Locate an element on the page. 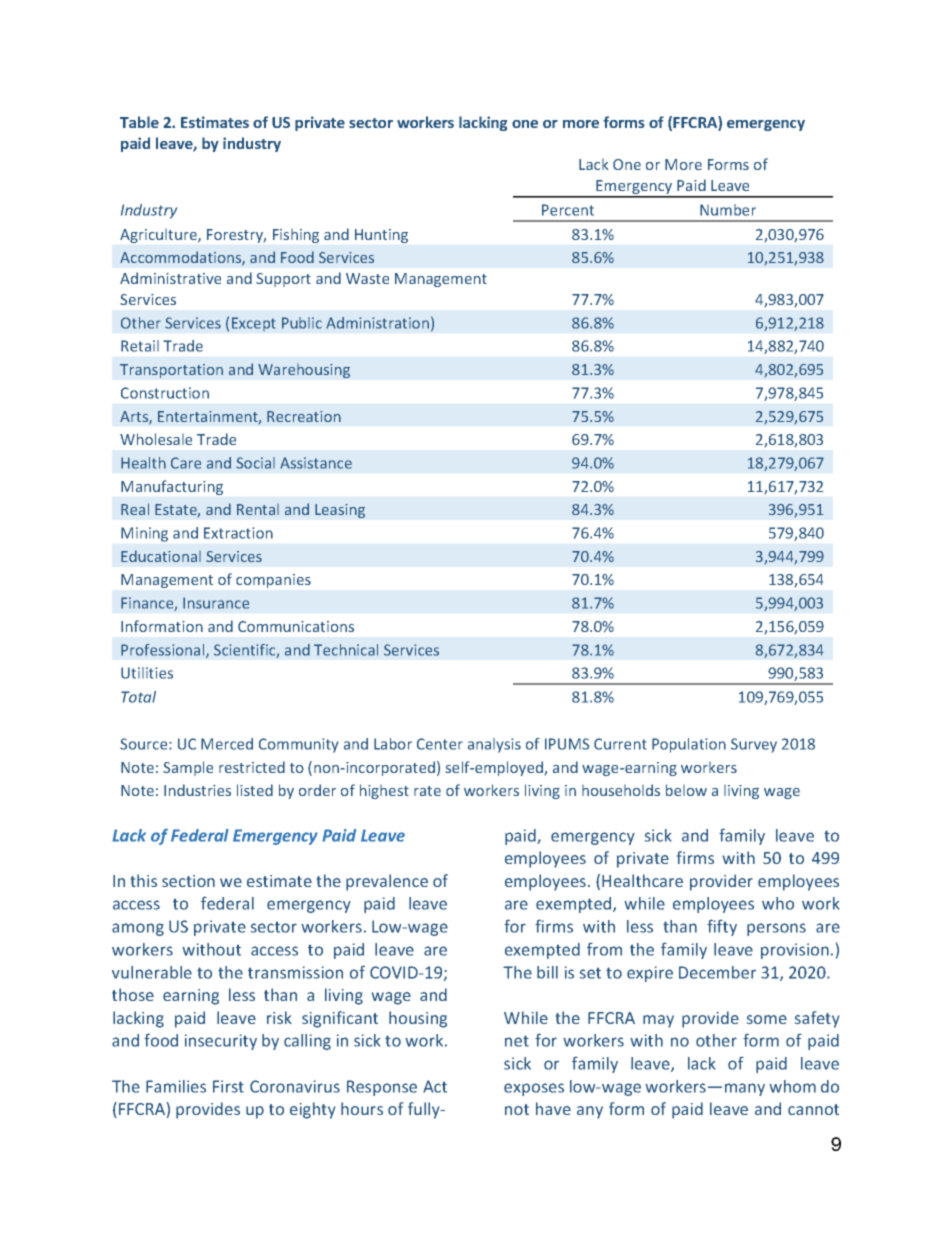 The height and width of the document is (1233, 952). Number is located at coordinates (728, 210).
